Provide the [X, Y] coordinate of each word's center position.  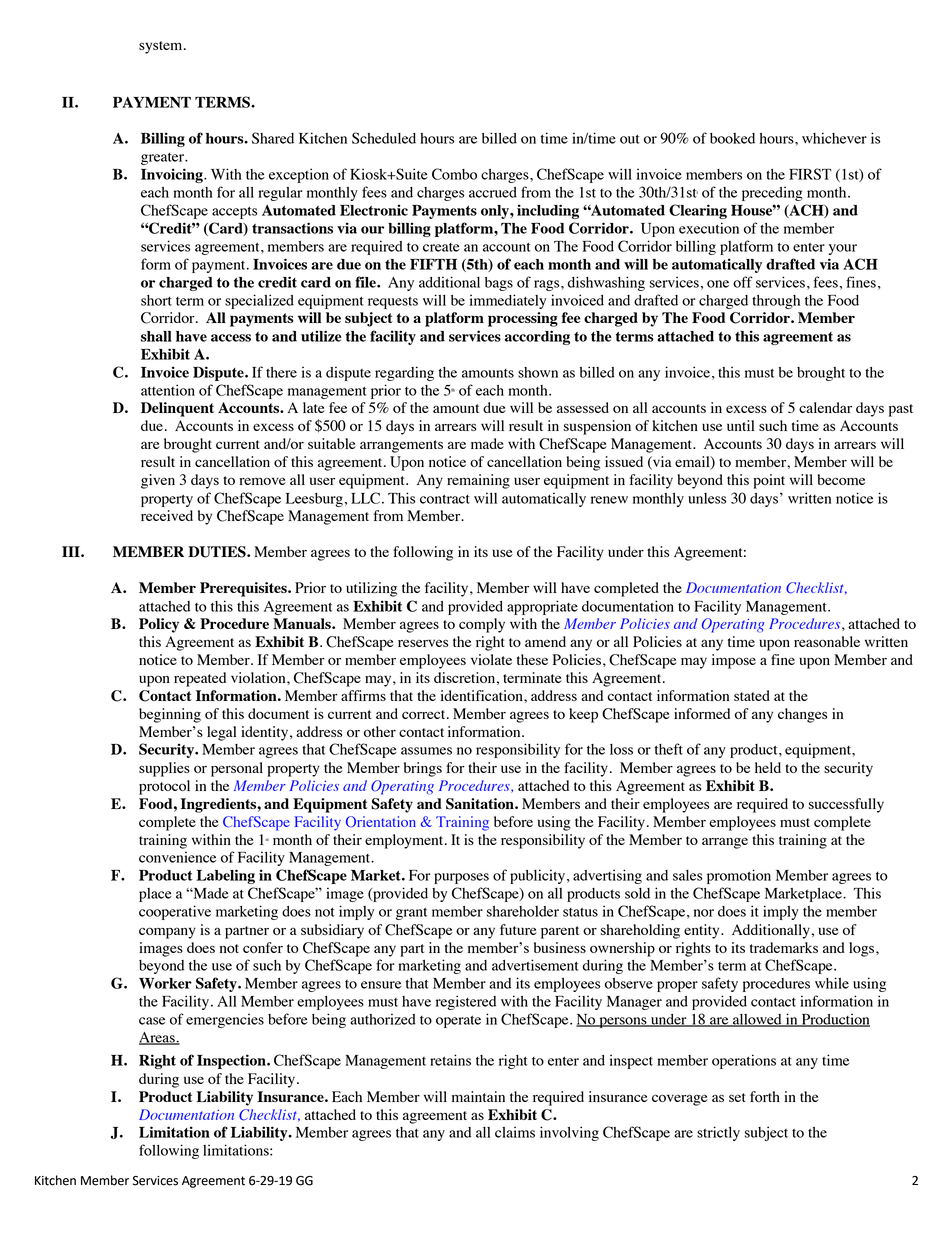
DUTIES [218, 552]
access [231, 338]
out [630, 139]
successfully [846, 805]
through [776, 302]
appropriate [542, 607]
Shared [273, 138]
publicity [539, 876]
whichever [834, 138]
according [537, 337]
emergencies [225, 1020]
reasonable [827, 641]
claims [515, 1132]
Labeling [226, 876]
